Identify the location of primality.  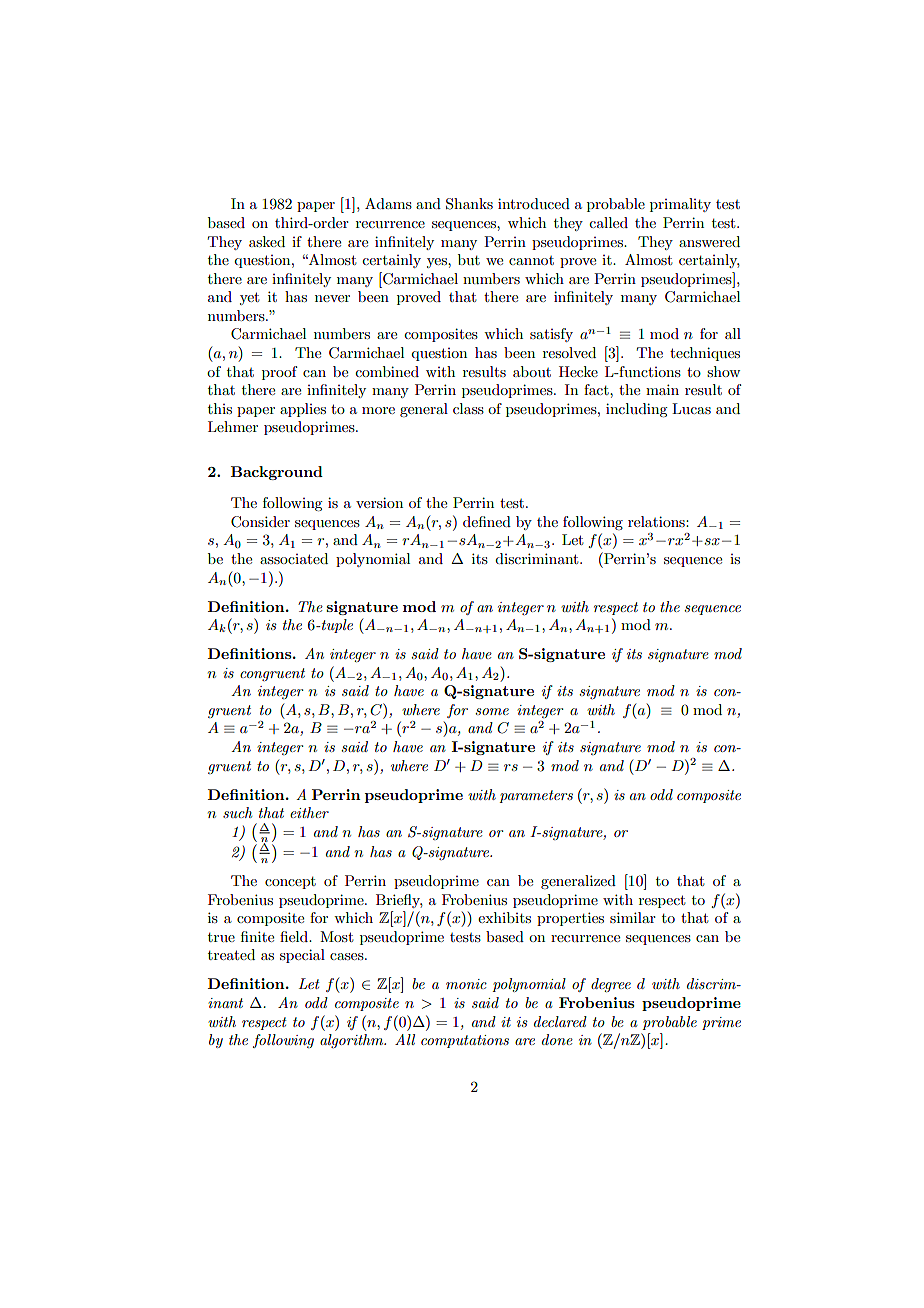
(680, 205).
